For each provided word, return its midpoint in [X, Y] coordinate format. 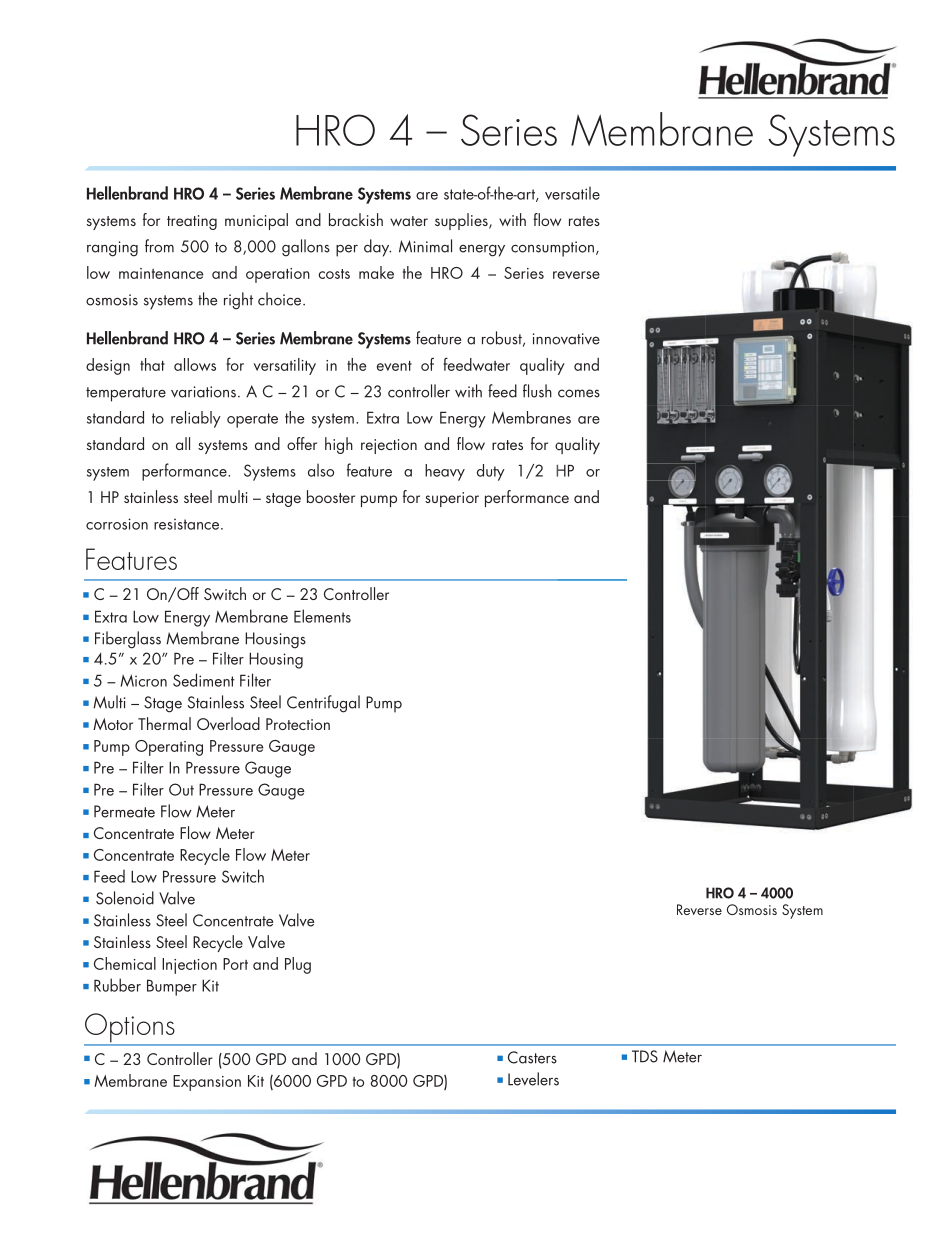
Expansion [207, 1083]
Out [181, 789]
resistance [188, 524]
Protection [298, 724]
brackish [356, 219]
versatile [572, 193]
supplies [462, 221]
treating [192, 222]
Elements [322, 616]
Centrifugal [323, 704]
